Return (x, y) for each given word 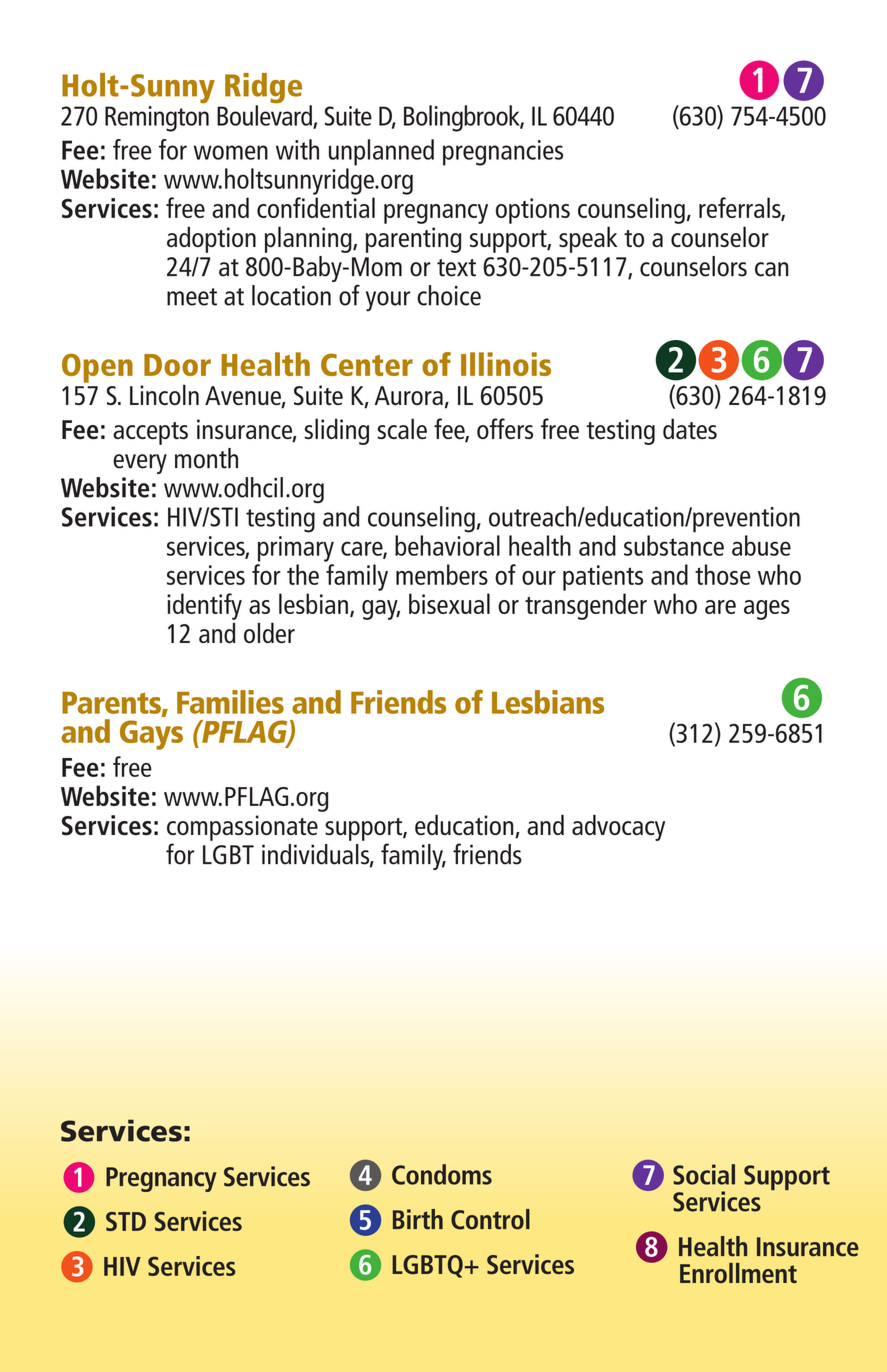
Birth (418, 1219)
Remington (157, 119)
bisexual (449, 603)
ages (767, 610)
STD (126, 1221)
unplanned (381, 152)
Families (230, 702)
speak (588, 239)
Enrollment (738, 1273)
